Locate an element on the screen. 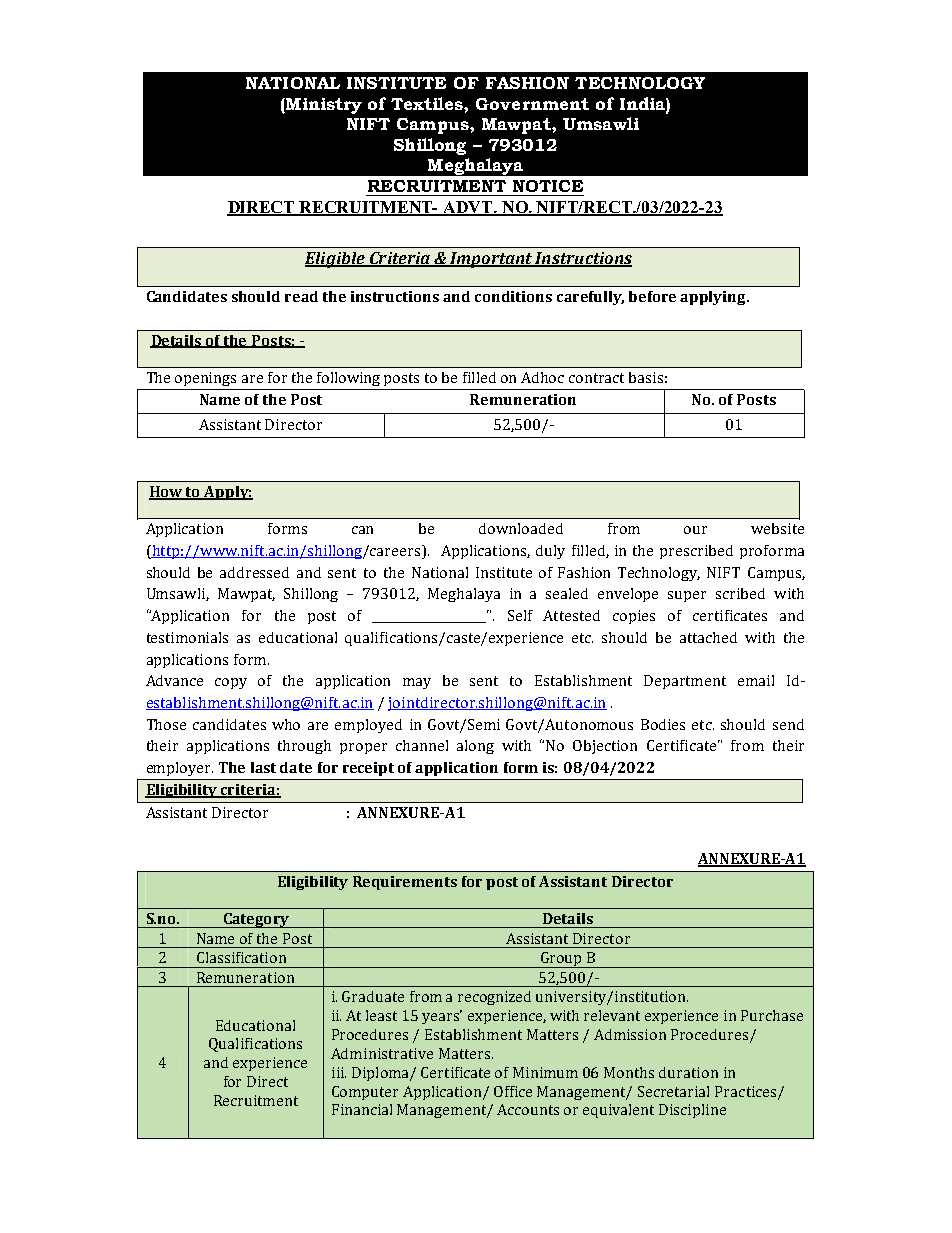 Image resolution: width=952 pixels, height=1233 pixels. Requirements is located at coordinates (405, 883).
